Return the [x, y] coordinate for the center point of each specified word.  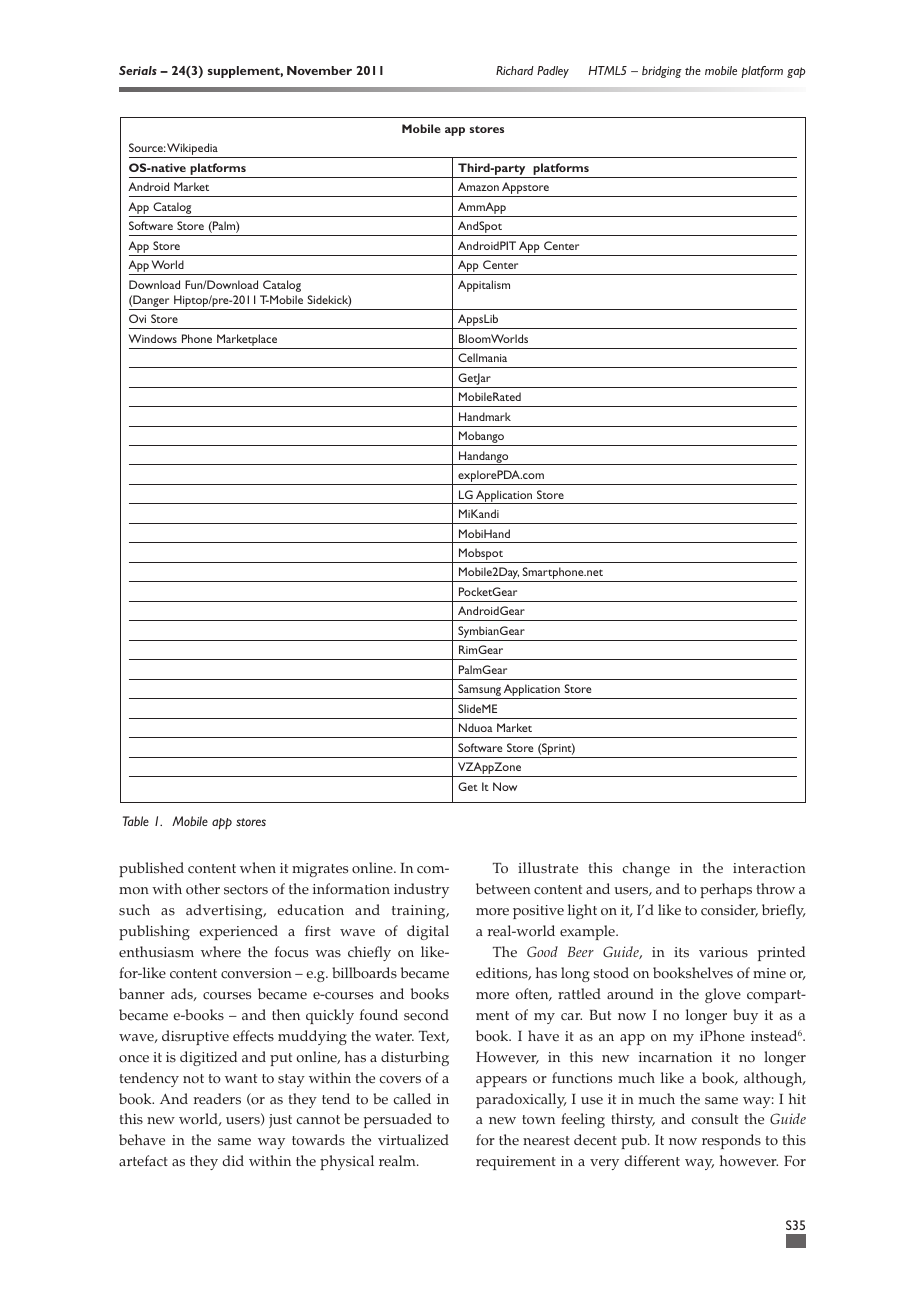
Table [136, 821]
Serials [138, 70]
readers [217, 1099]
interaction [769, 868]
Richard [515, 70]
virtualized [413, 1140]
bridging [662, 72]
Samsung [479, 691]
